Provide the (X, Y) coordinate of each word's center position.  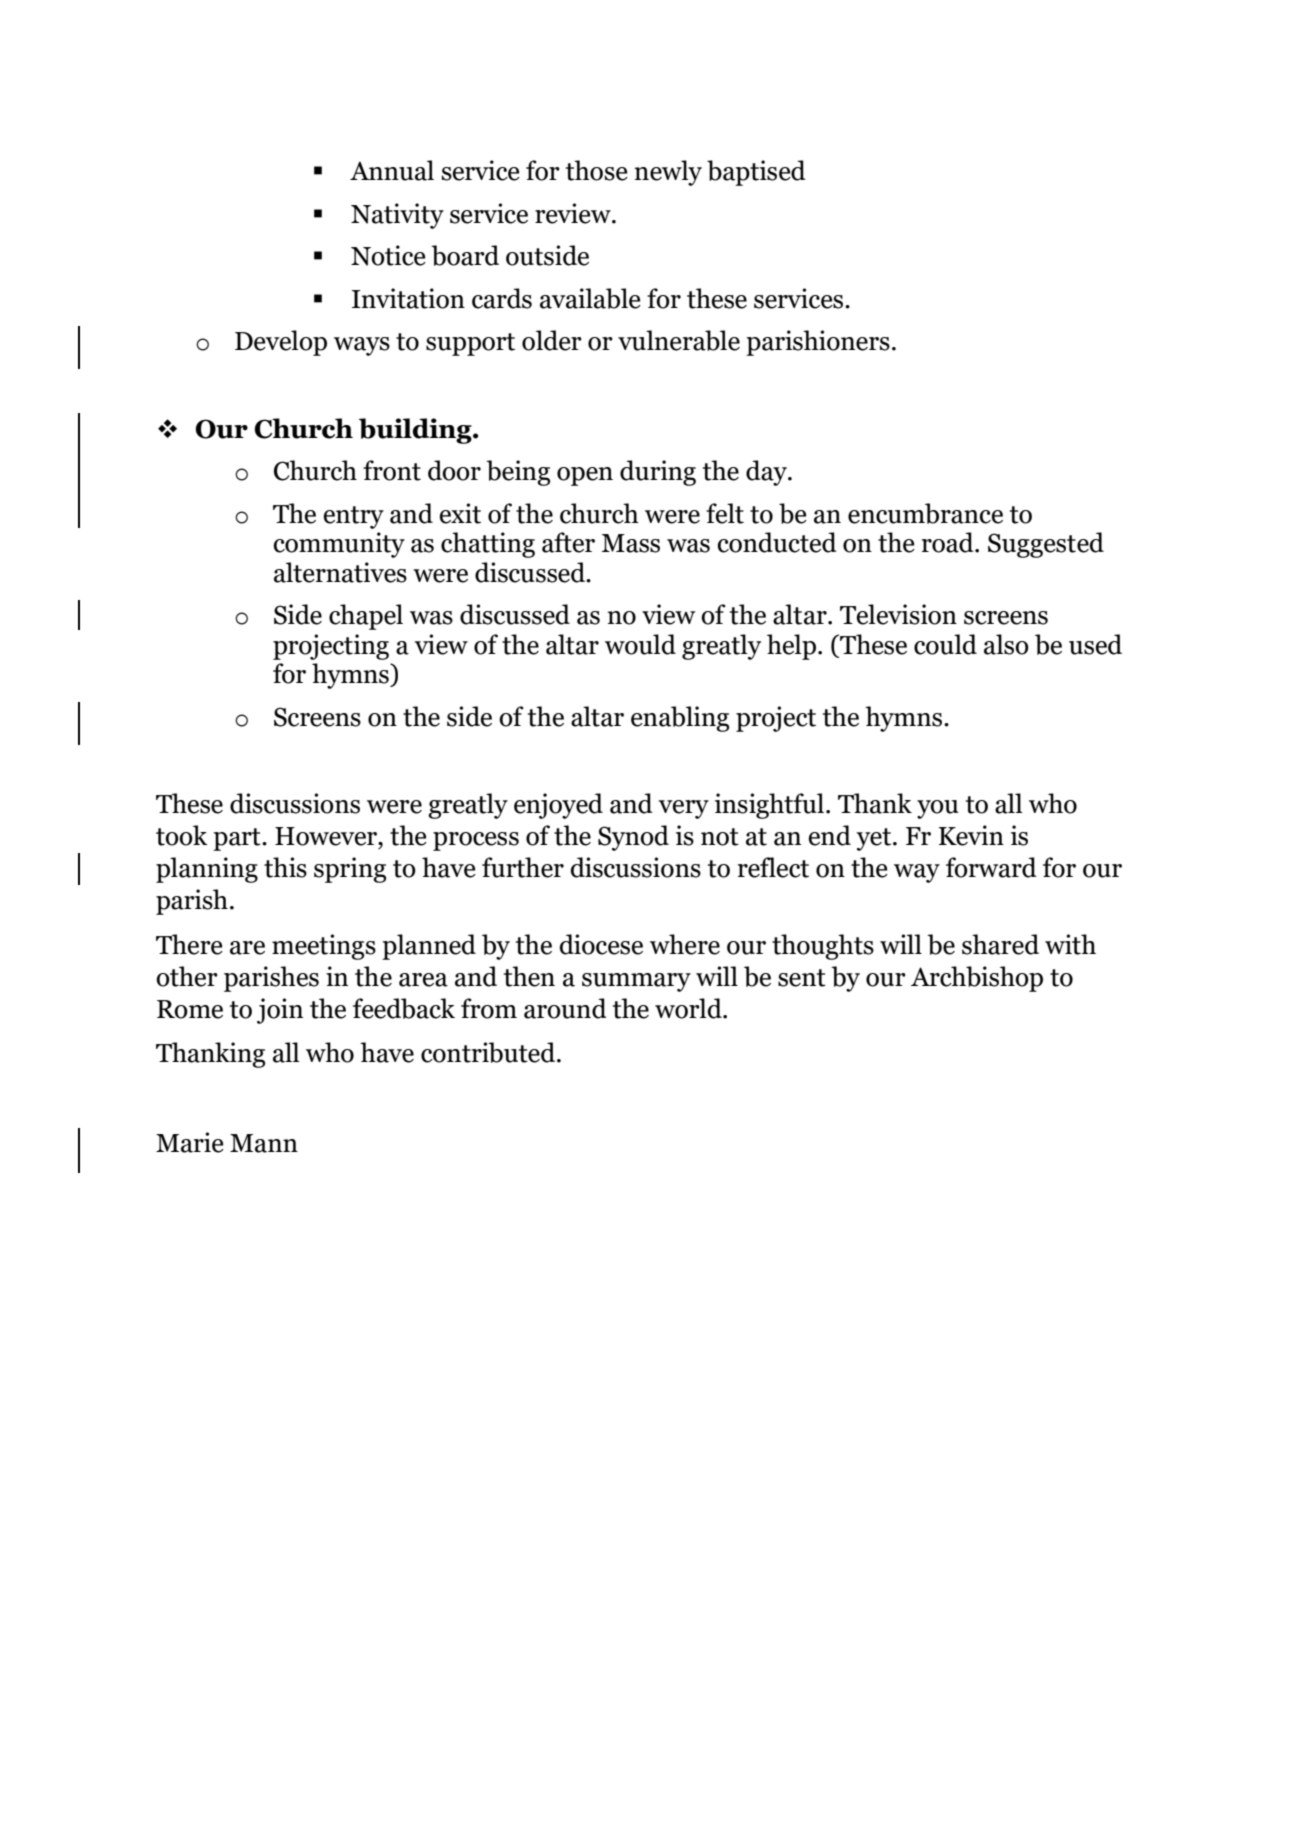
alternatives (340, 572)
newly (668, 173)
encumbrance (925, 513)
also (1006, 644)
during (658, 473)
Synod (633, 838)
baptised (756, 173)
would (640, 644)
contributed (489, 1052)
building (416, 431)
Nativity (397, 216)
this (285, 867)
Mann (264, 1143)
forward (991, 867)
